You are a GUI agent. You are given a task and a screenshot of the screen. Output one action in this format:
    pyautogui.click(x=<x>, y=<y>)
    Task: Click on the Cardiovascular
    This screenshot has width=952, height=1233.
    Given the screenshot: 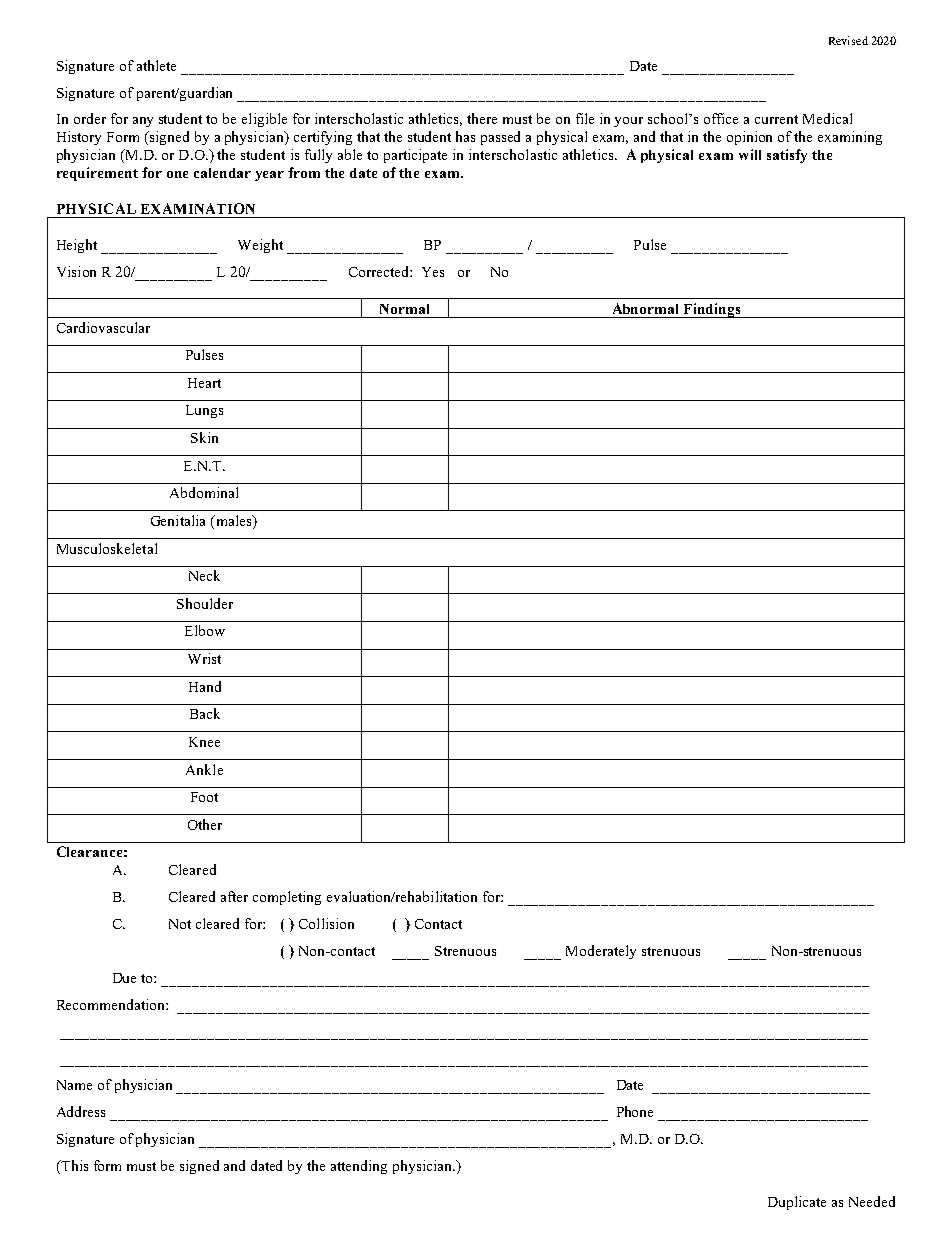 What is the action you would take?
    pyautogui.click(x=103, y=327)
